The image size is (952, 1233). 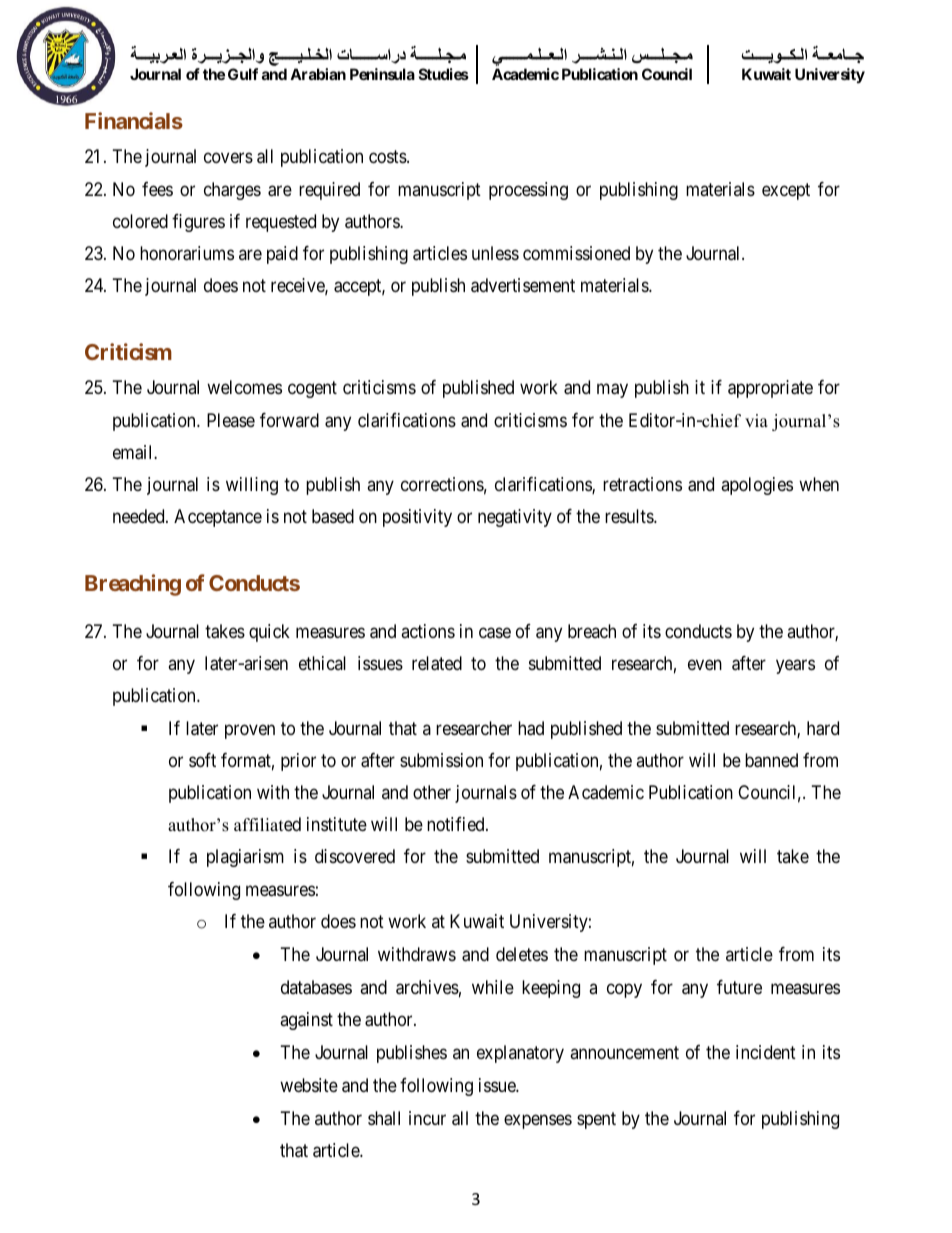 I want to click on Peninsula, so click(x=382, y=74).
